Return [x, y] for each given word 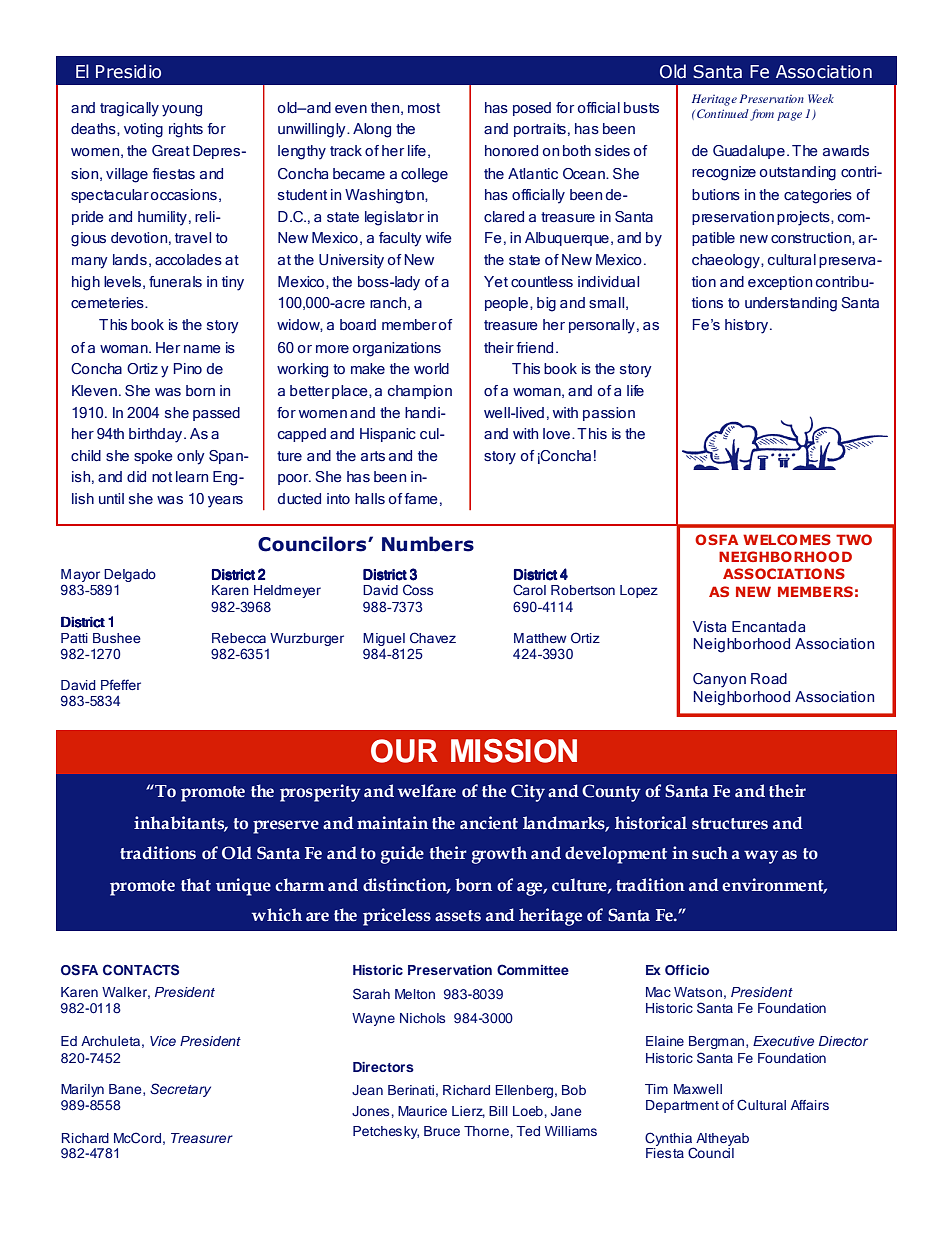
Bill [498, 1111]
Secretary [180, 1090]
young [182, 111]
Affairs [810, 1105]
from [762, 115]
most [424, 108]
